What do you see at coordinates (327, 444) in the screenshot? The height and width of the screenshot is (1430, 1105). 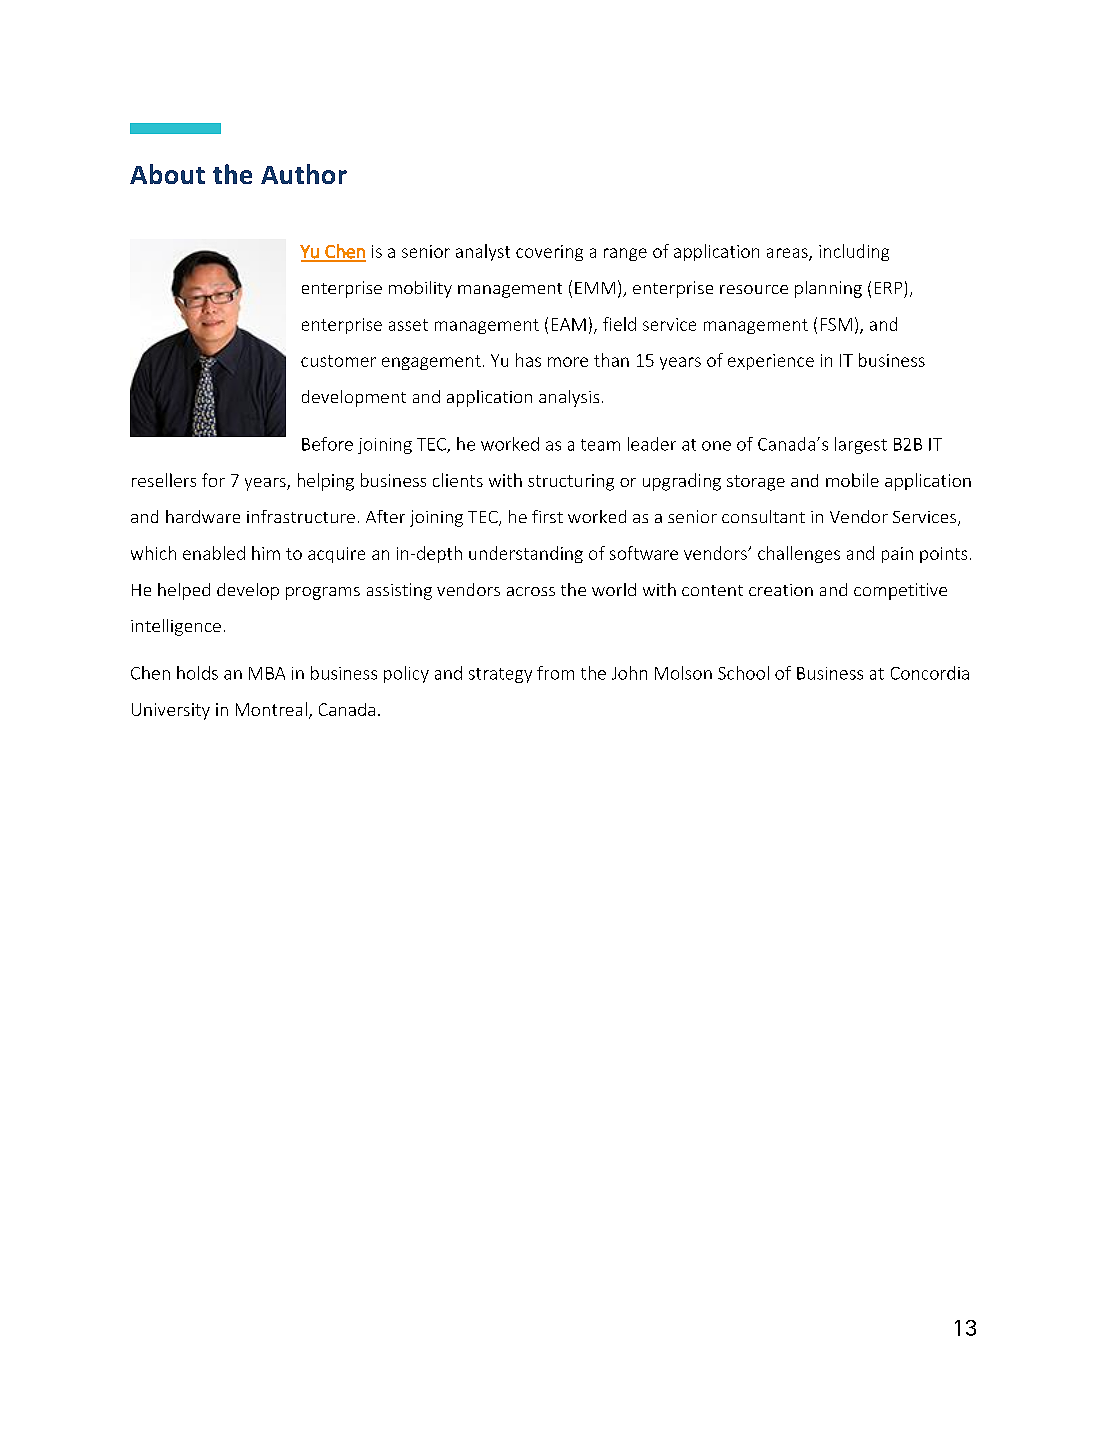 I see `Before` at bounding box center [327, 444].
